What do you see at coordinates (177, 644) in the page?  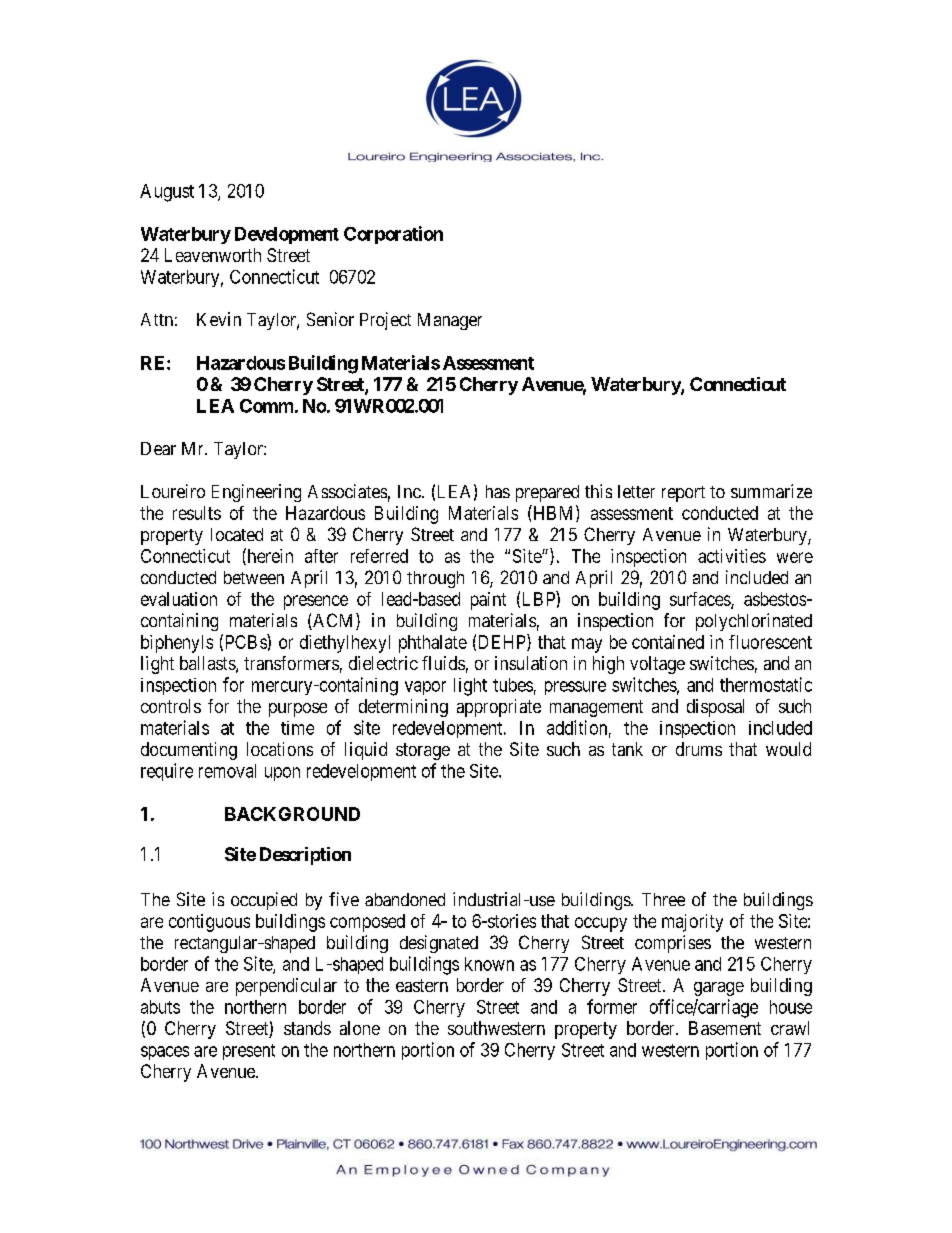 I see `biphenyls` at bounding box center [177, 644].
